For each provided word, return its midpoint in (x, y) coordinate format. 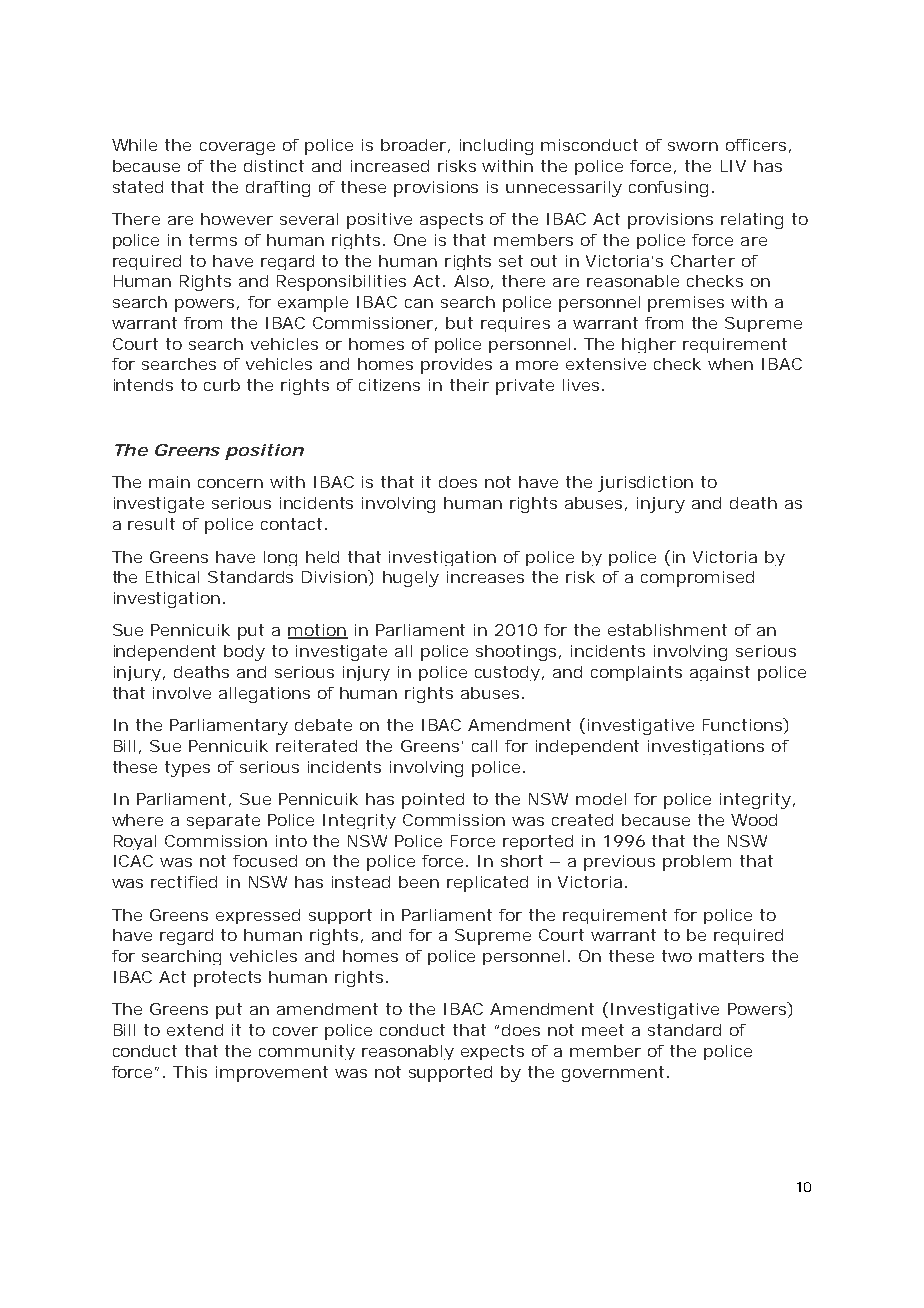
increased (390, 166)
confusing (668, 189)
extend (195, 1030)
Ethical (172, 577)
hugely (411, 579)
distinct (274, 166)
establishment (667, 630)
